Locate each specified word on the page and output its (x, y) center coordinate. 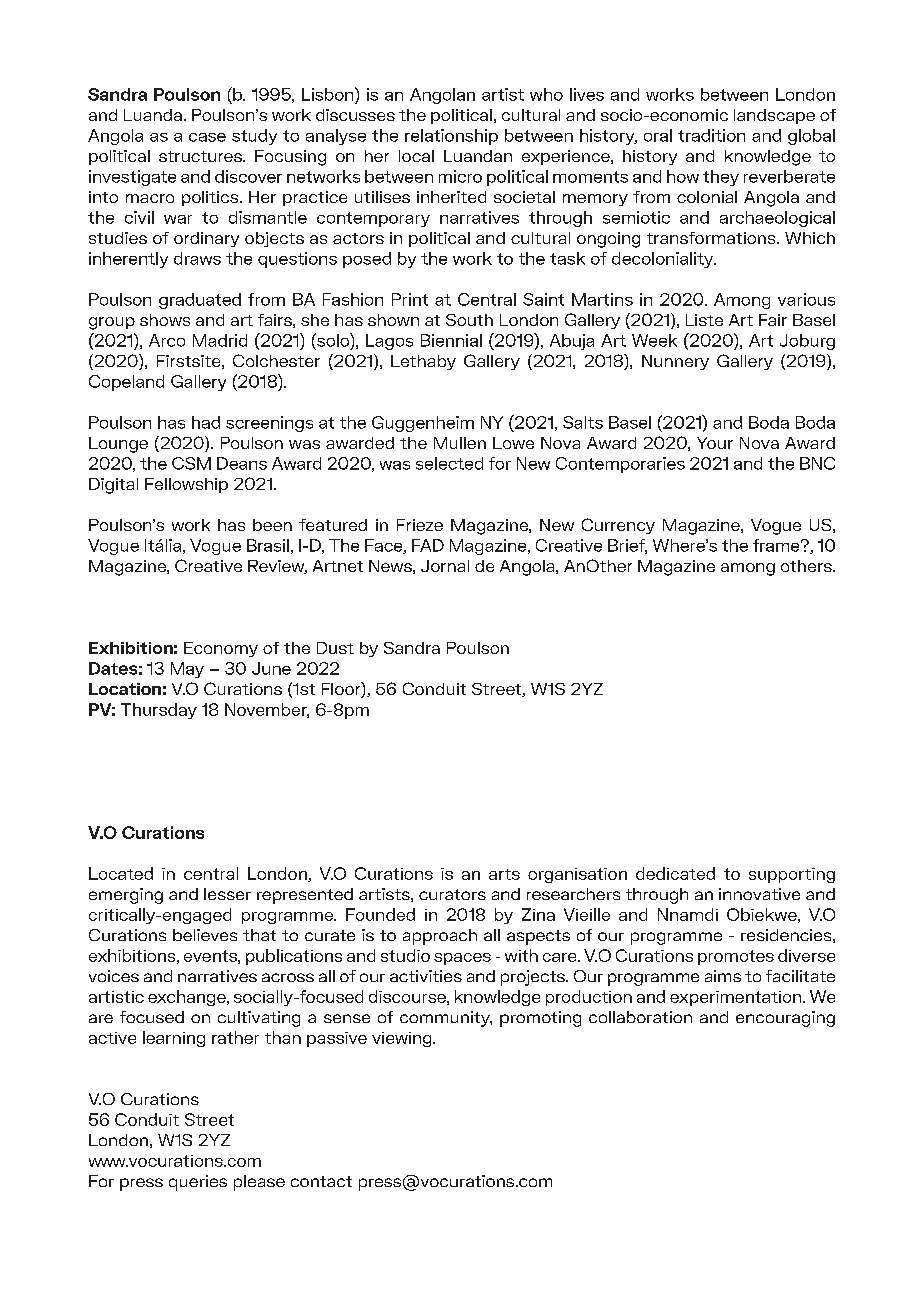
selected (449, 463)
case (207, 137)
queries (198, 1183)
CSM (191, 463)
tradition (711, 135)
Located (121, 873)
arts (504, 874)
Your (715, 443)
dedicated (675, 873)
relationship (451, 137)
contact (321, 1181)
